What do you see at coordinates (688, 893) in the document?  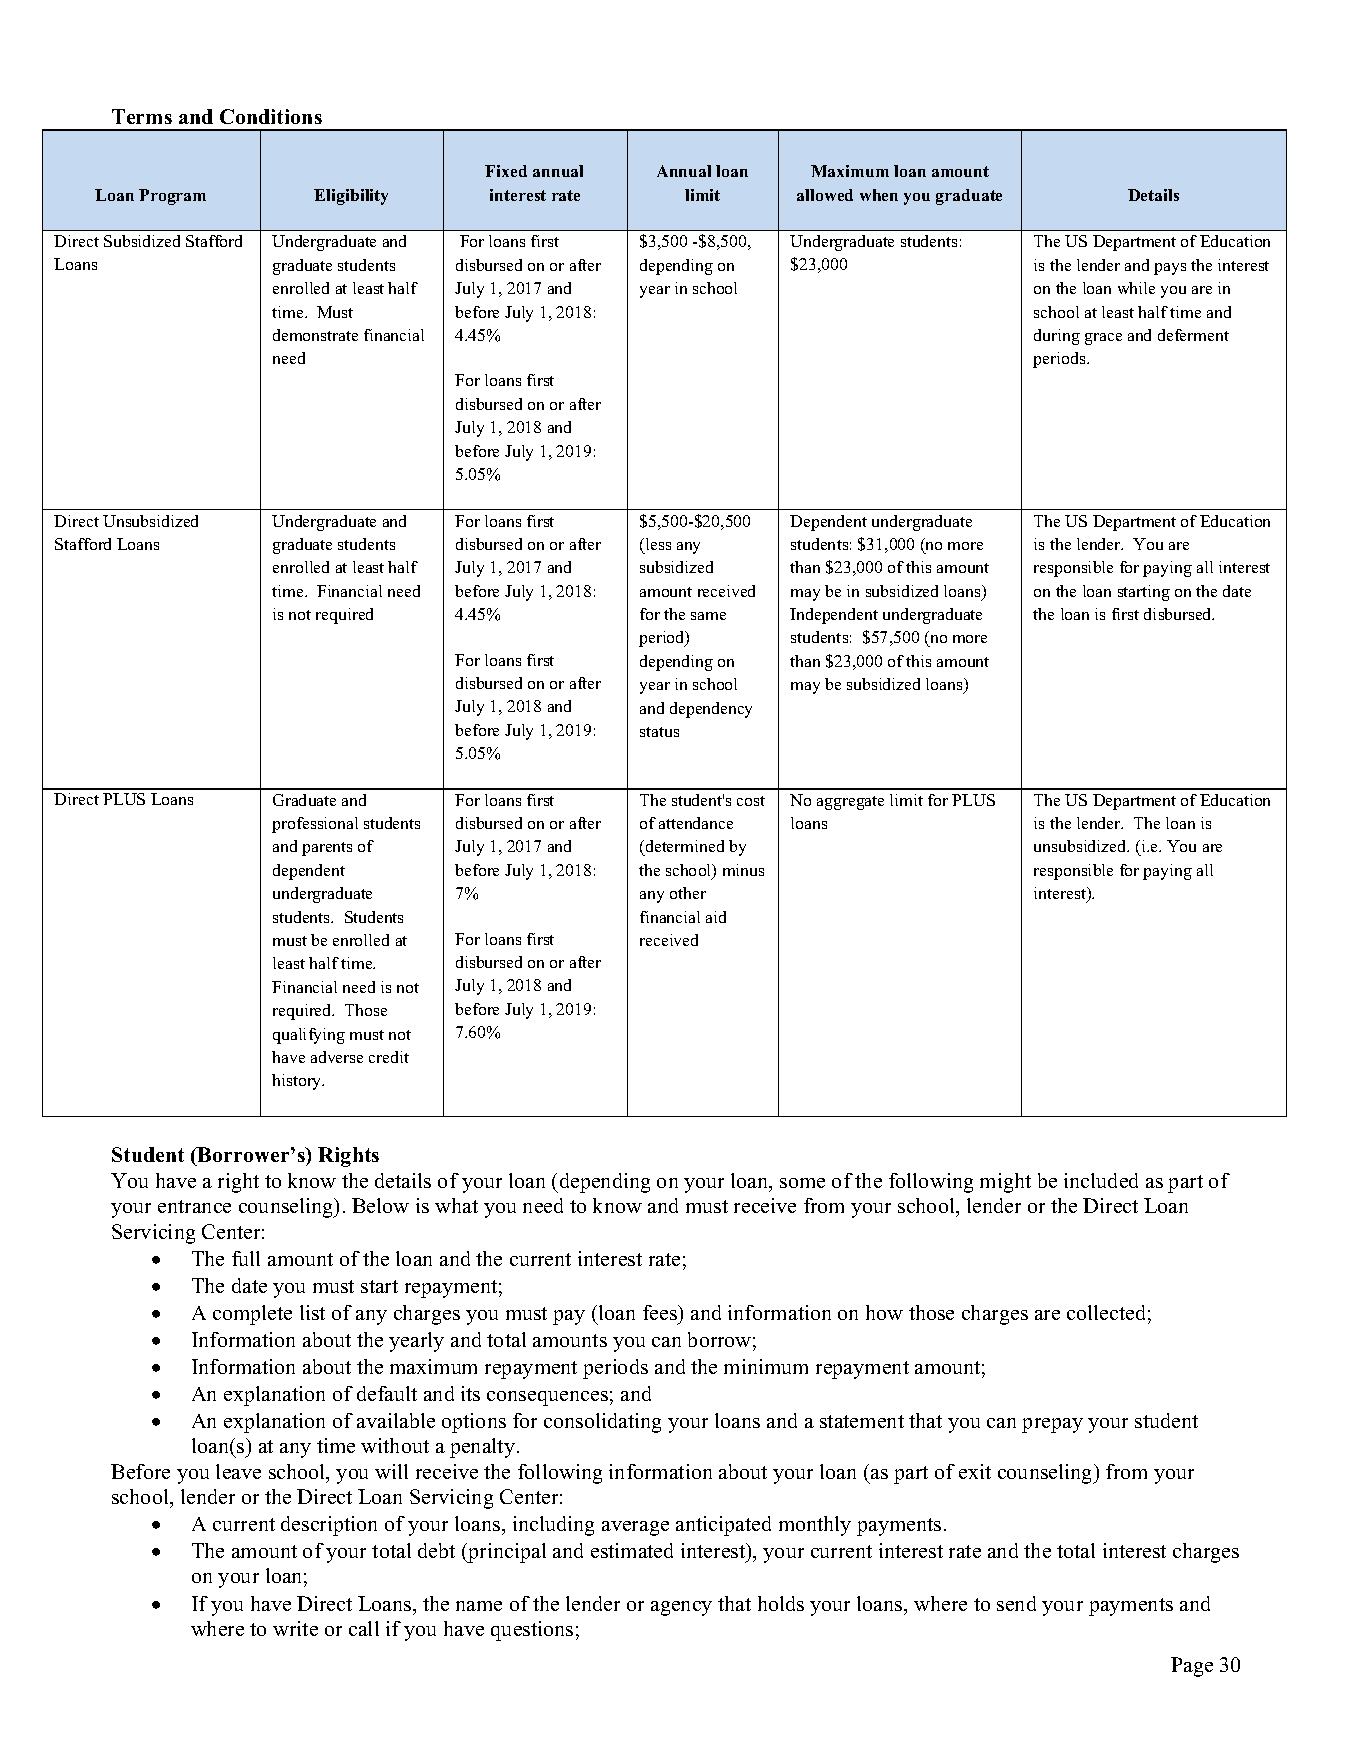 I see `other` at bounding box center [688, 893].
